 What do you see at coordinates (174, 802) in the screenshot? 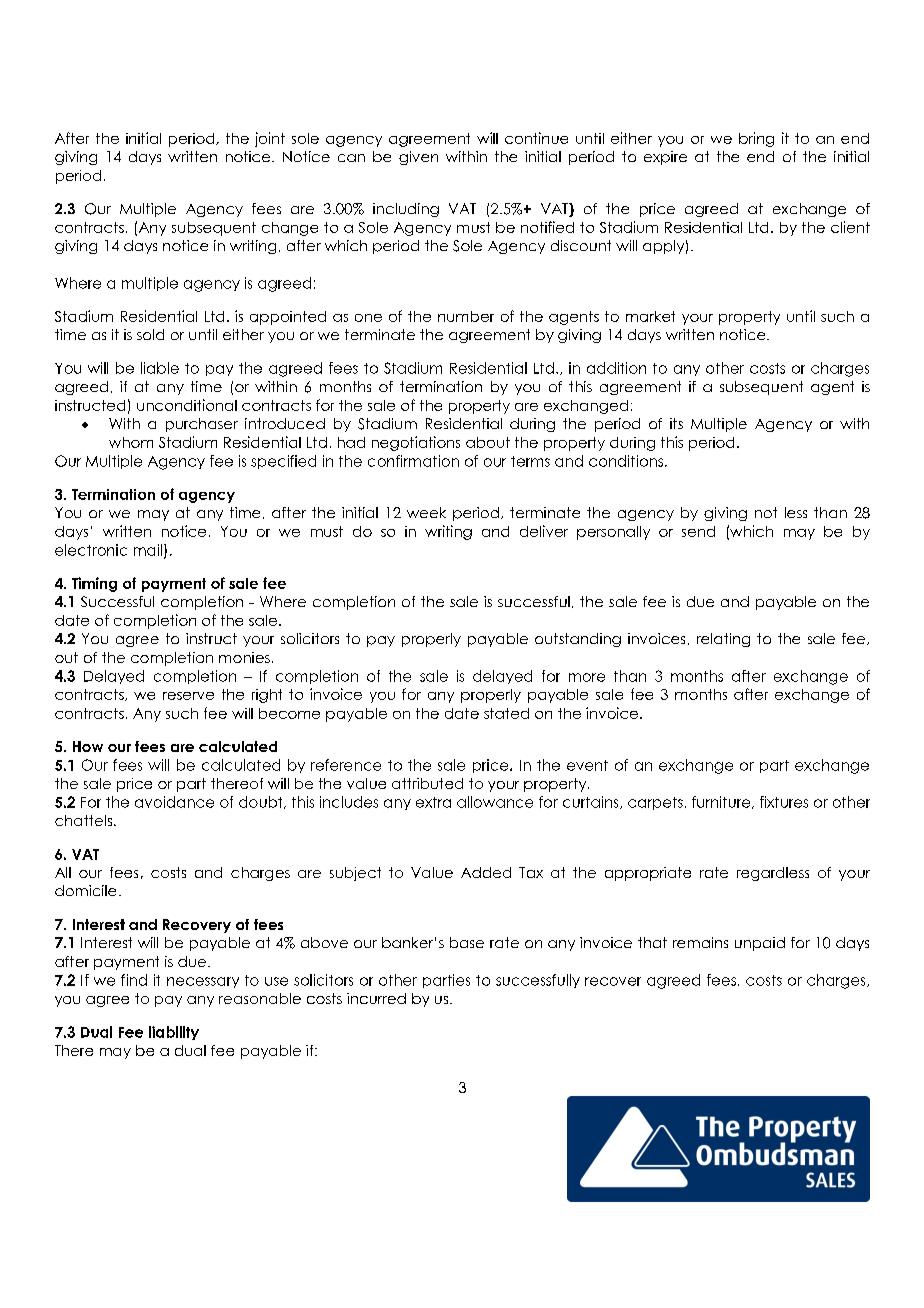
I see `avoidance` at bounding box center [174, 802].
